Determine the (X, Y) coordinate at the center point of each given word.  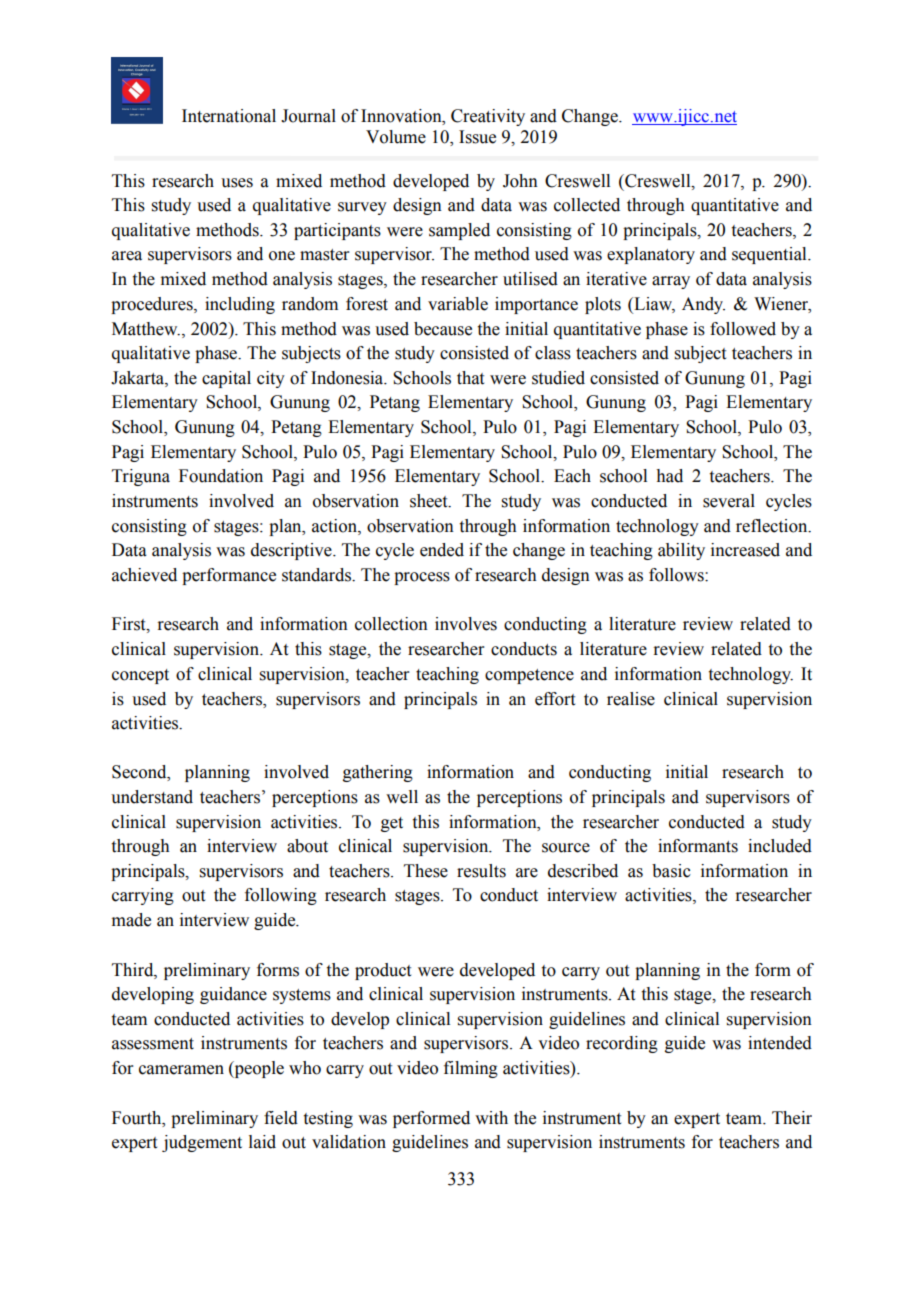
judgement (202, 1143)
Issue (477, 137)
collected (587, 205)
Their (792, 1118)
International (229, 116)
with (491, 1118)
